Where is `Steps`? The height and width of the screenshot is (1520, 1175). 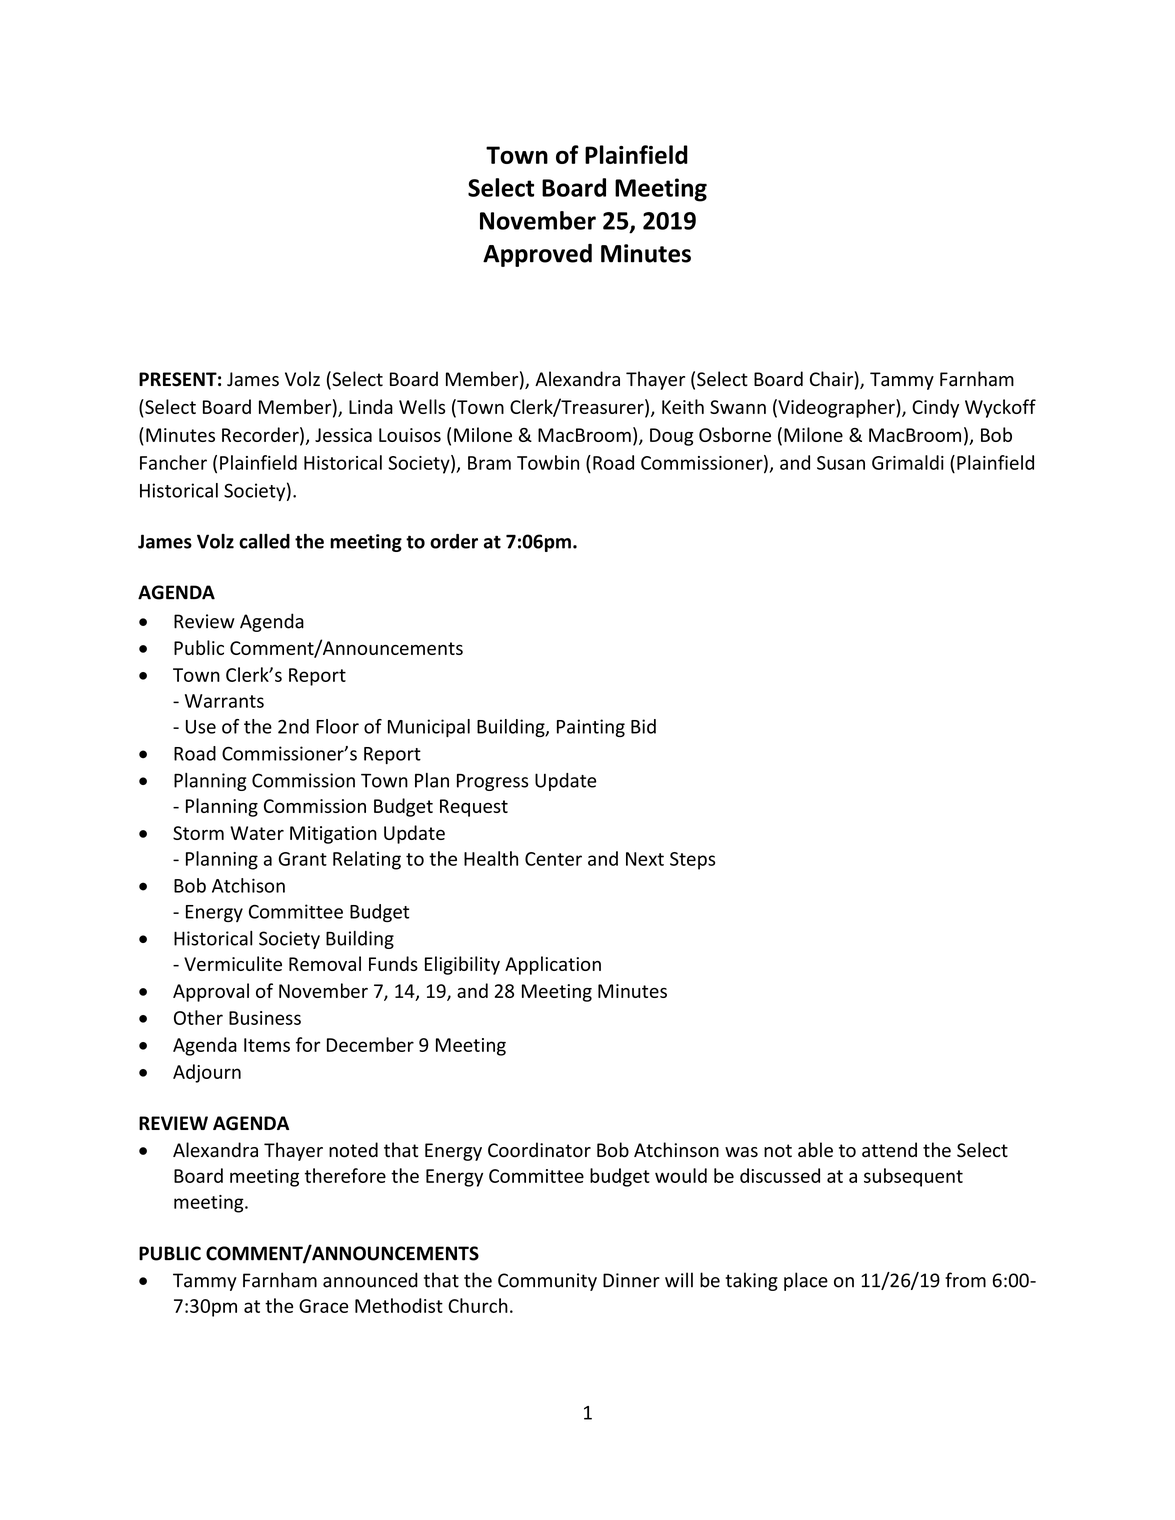
Steps is located at coordinates (692, 861).
